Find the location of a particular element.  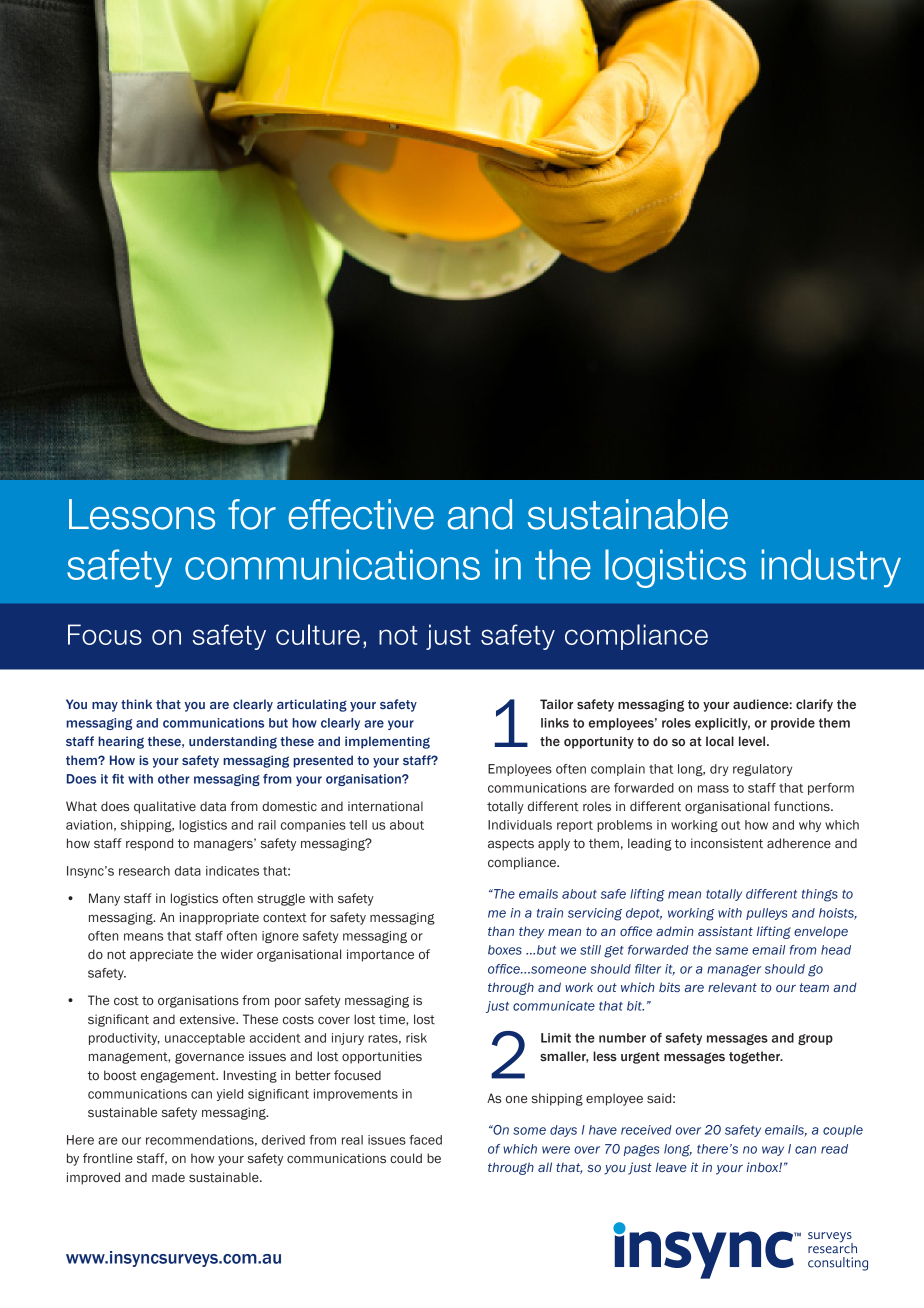

think is located at coordinates (136, 704).
